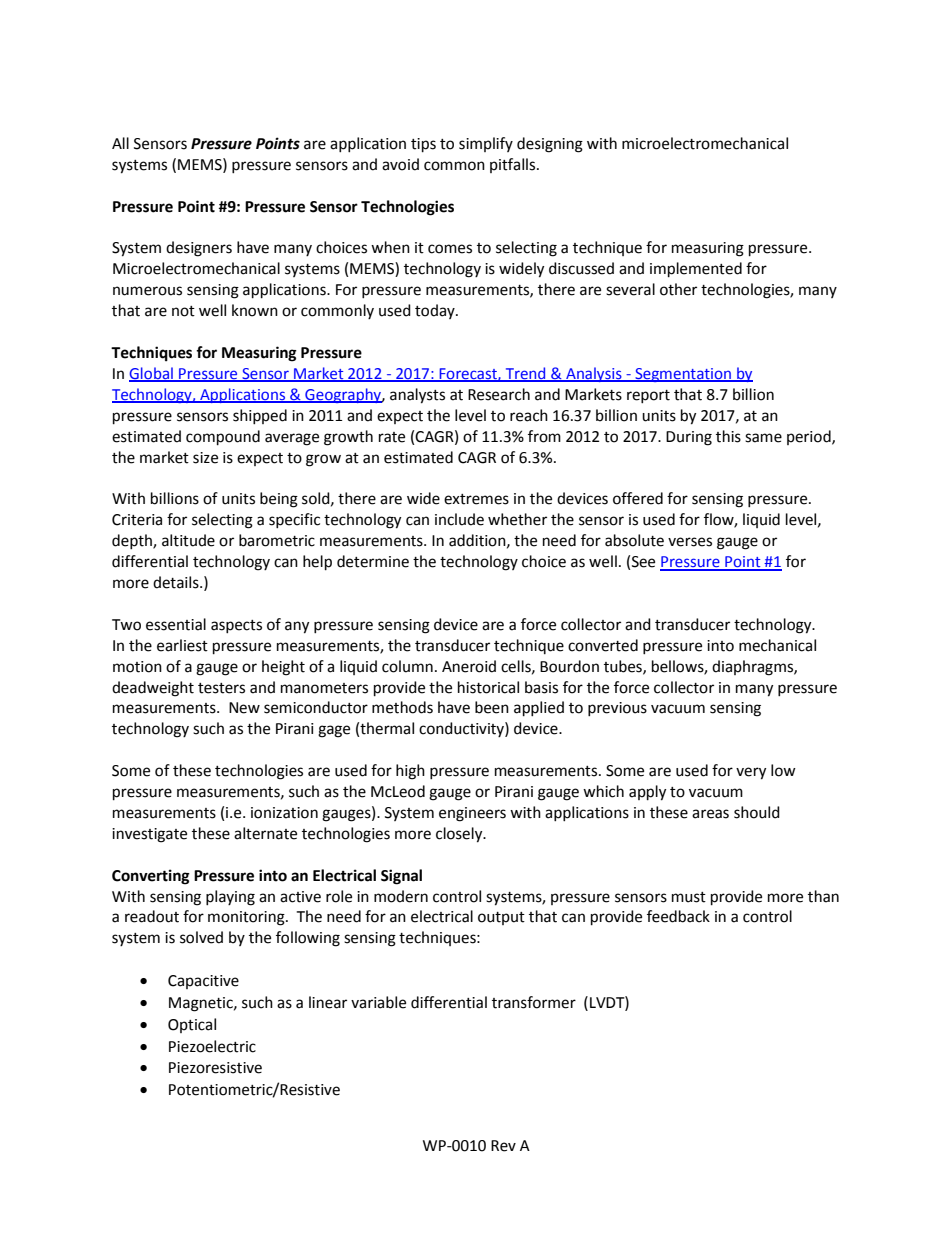 The width and height of the screenshot is (952, 1233). What do you see at coordinates (514, 165) in the screenshot?
I see `pitfalls` at bounding box center [514, 165].
